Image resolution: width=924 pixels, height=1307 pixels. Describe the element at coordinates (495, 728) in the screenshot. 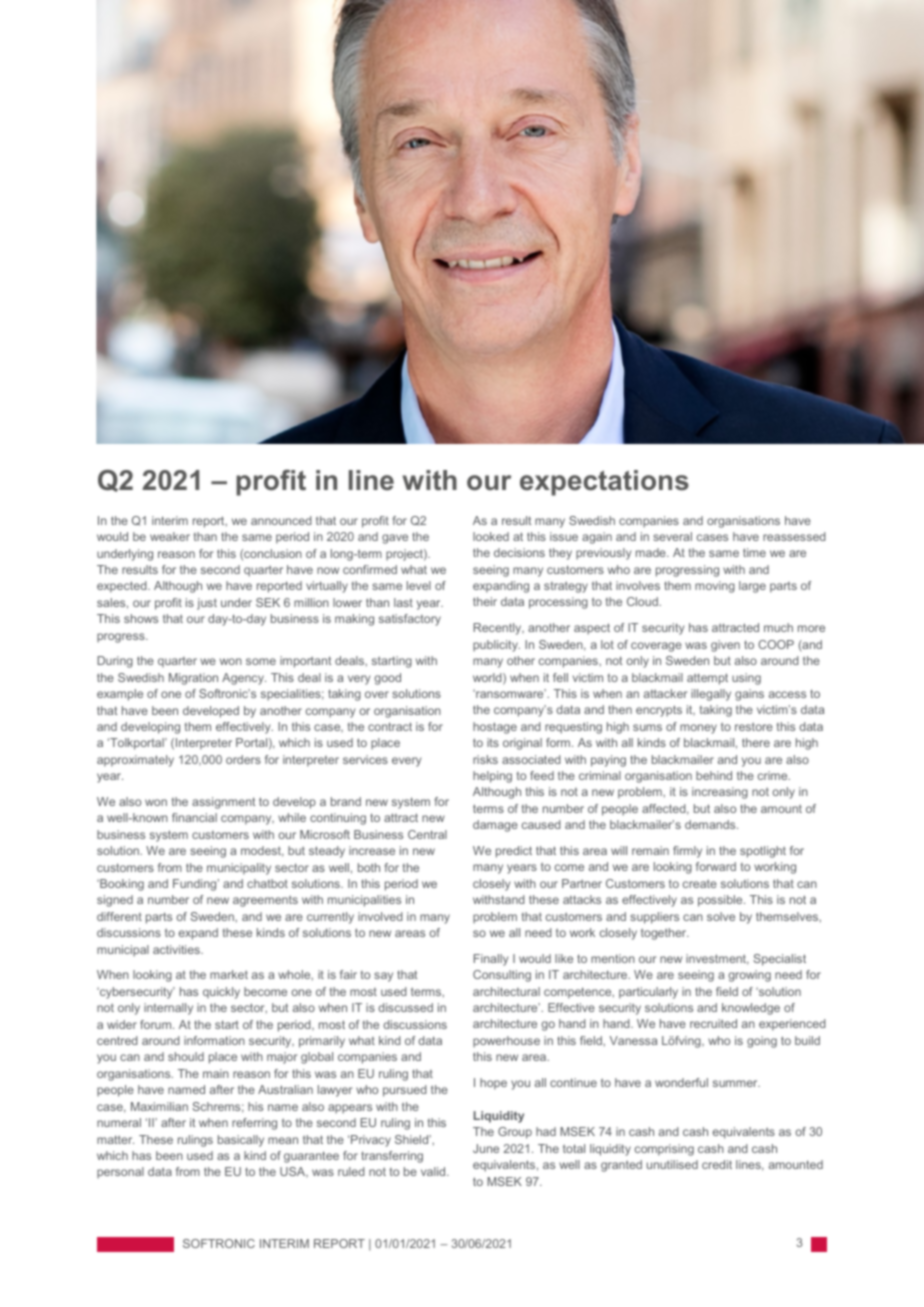

I see `hostage` at that location.
